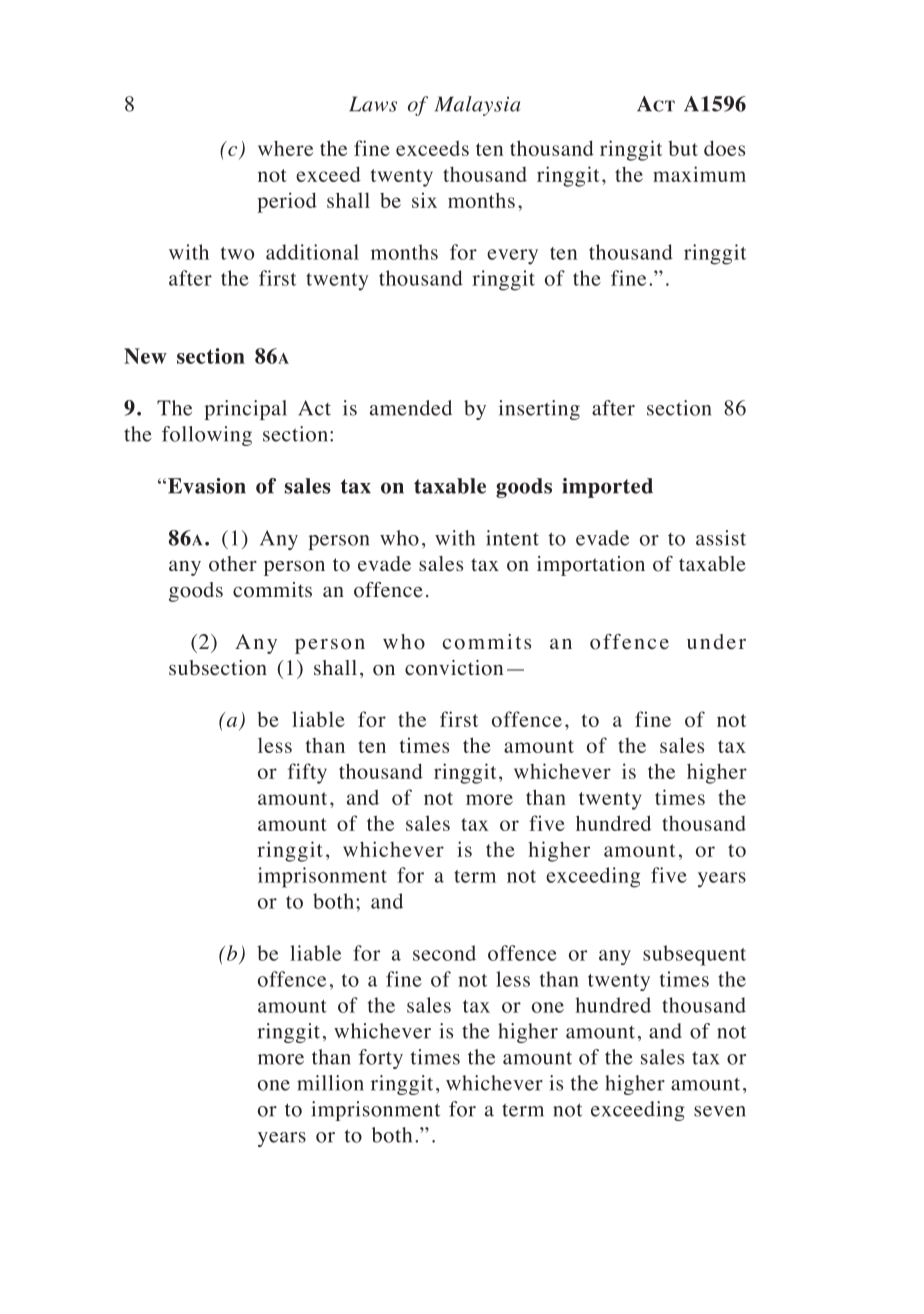  What do you see at coordinates (330, 1083) in the screenshot?
I see `million` at bounding box center [330, 1083].
